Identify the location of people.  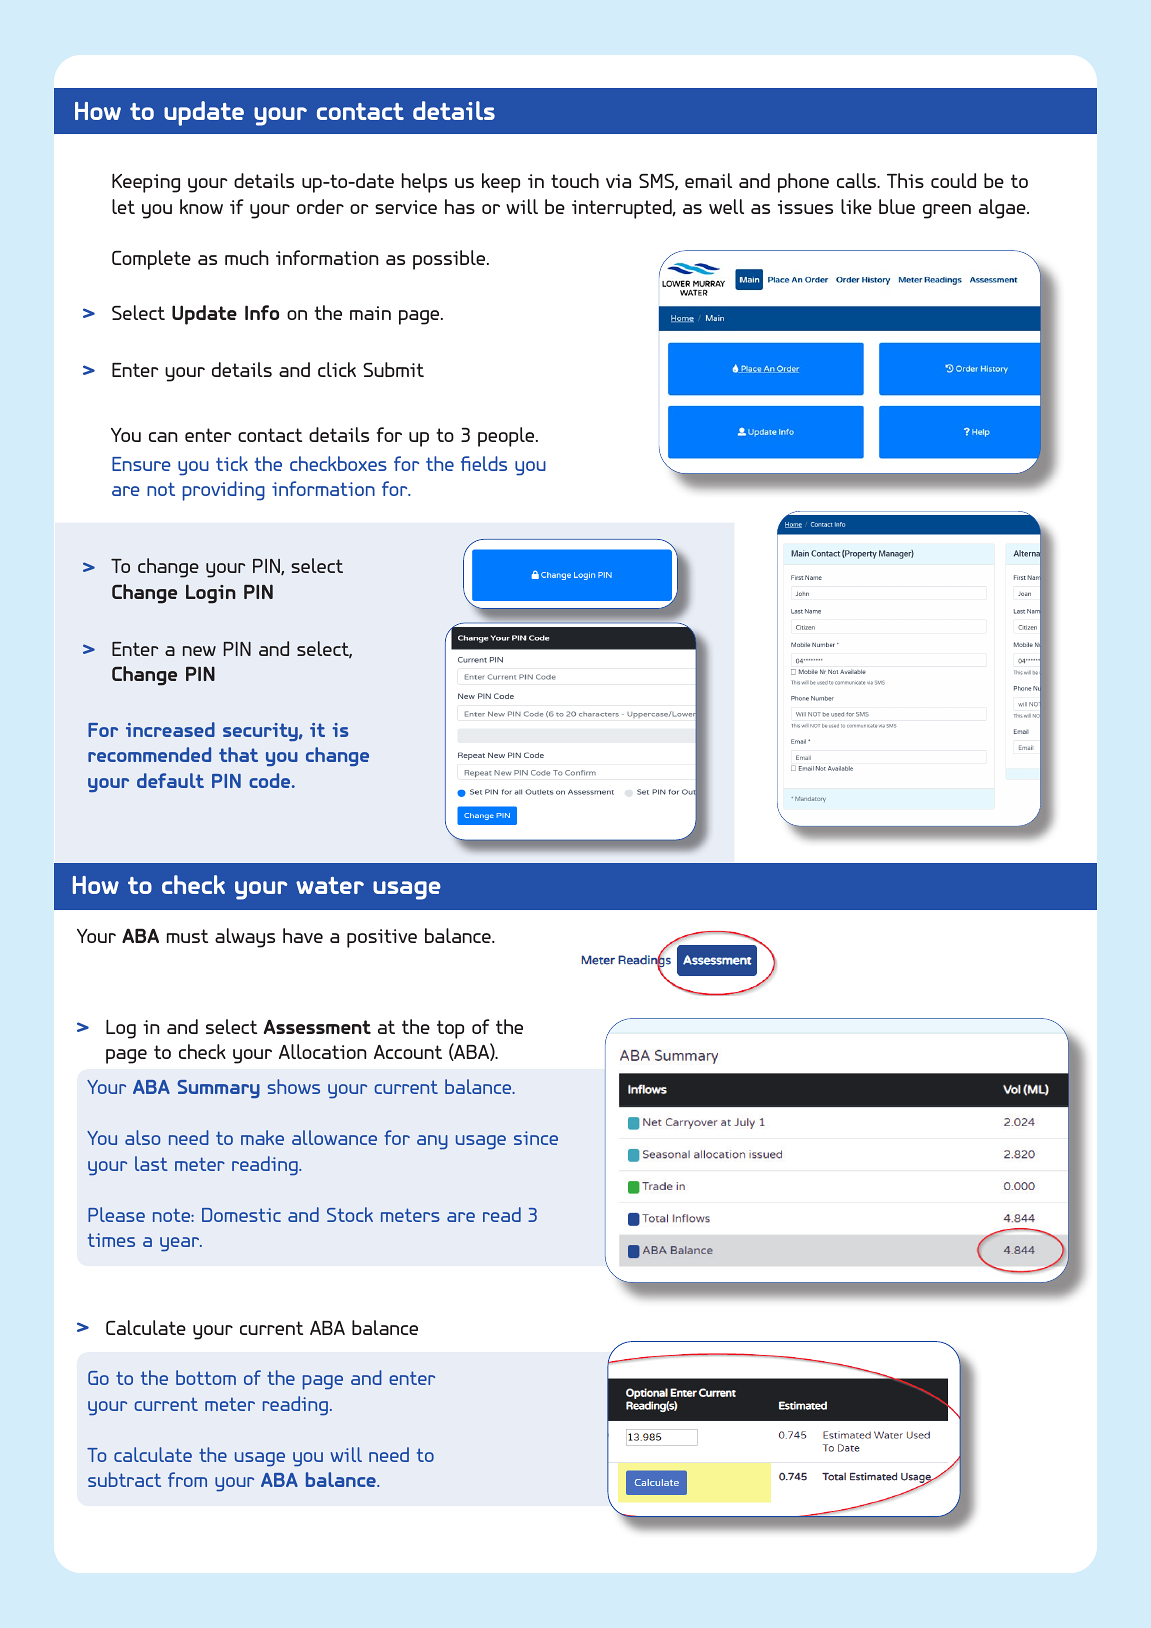
(507, 437).
